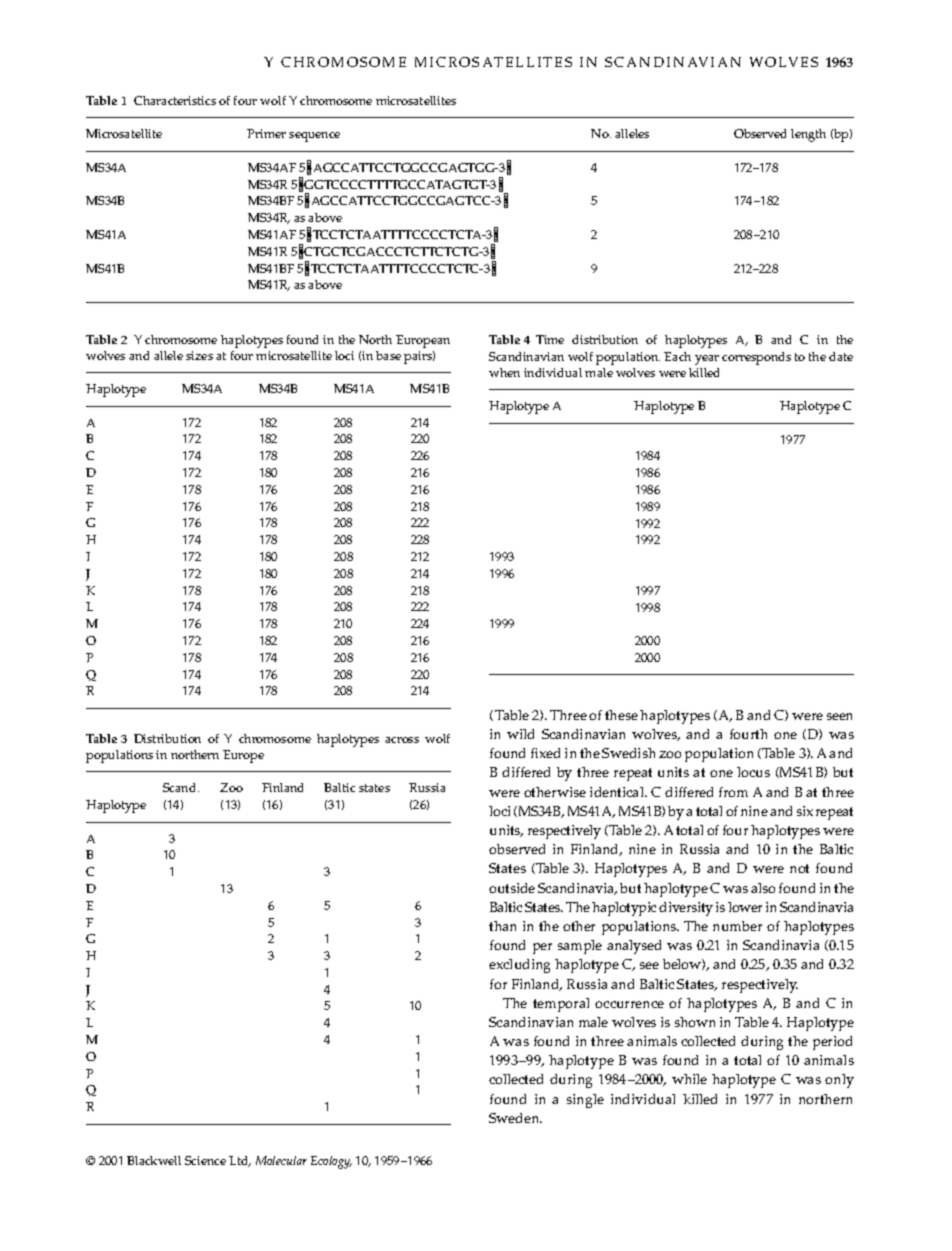 The width and height of the document is (952, 1251). Describe the element at coordinates (515, 1118) in the document. I see `Sweden` at that location.
